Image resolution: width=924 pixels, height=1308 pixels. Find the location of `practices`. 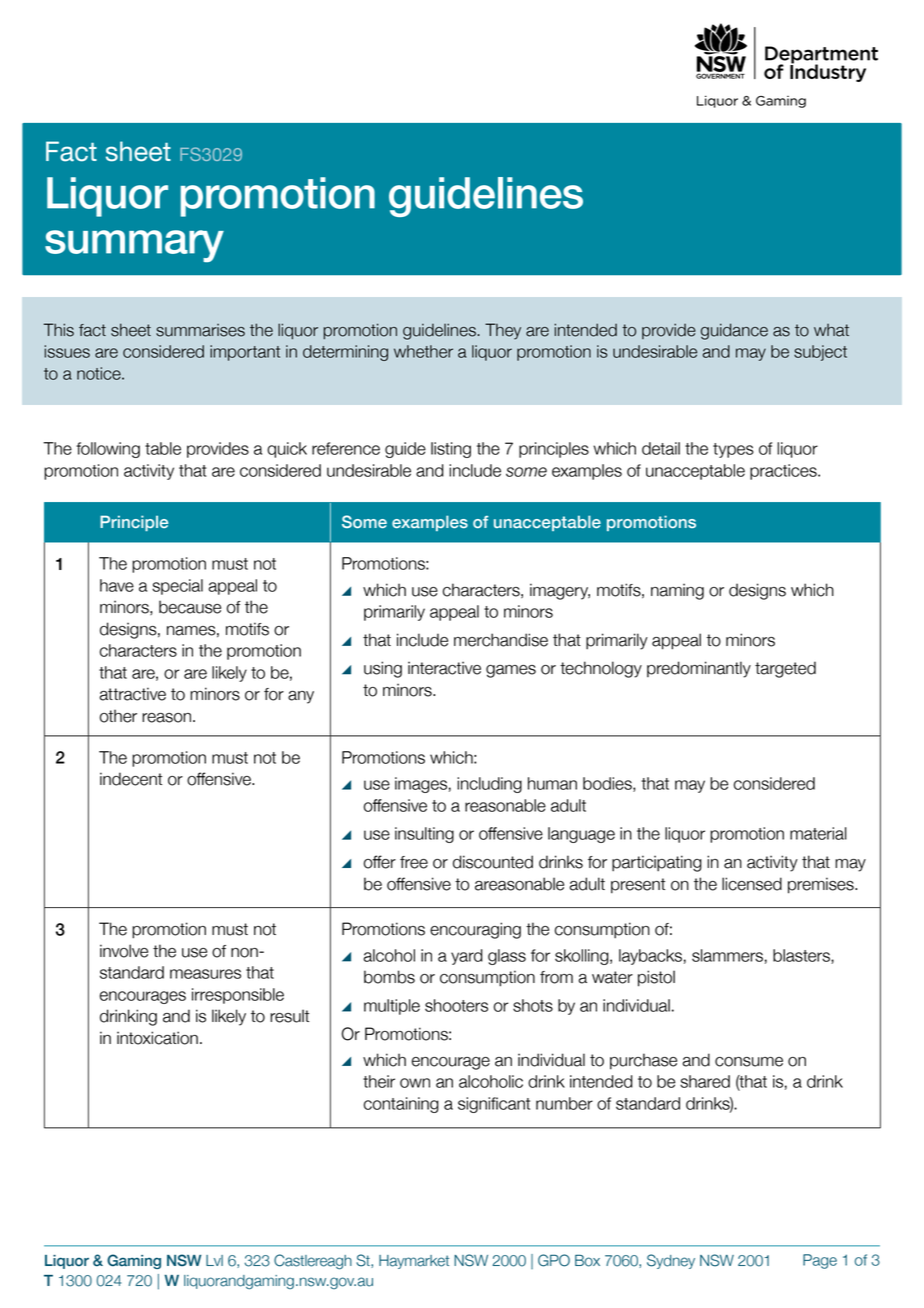

practices is located at coordinates (784, 472).
